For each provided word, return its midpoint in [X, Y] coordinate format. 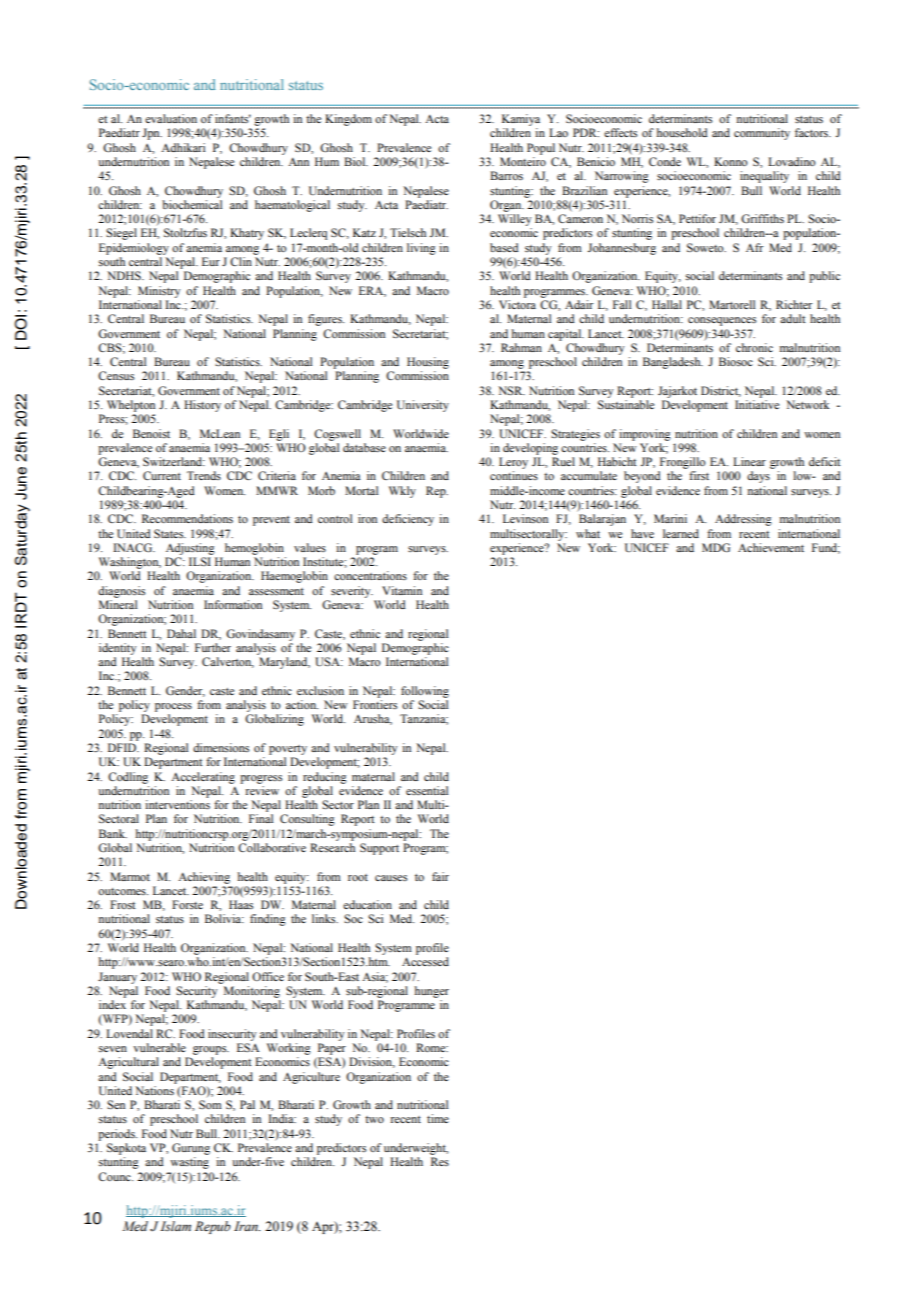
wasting [189, 1163]
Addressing [743, 520]
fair [440, 876]
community [762, 134]
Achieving [204, 878]
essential [427, 790]
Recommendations [187, 518]
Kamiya [521, 120]
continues [514, 475]
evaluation [171, 118]
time [438, 1118]
